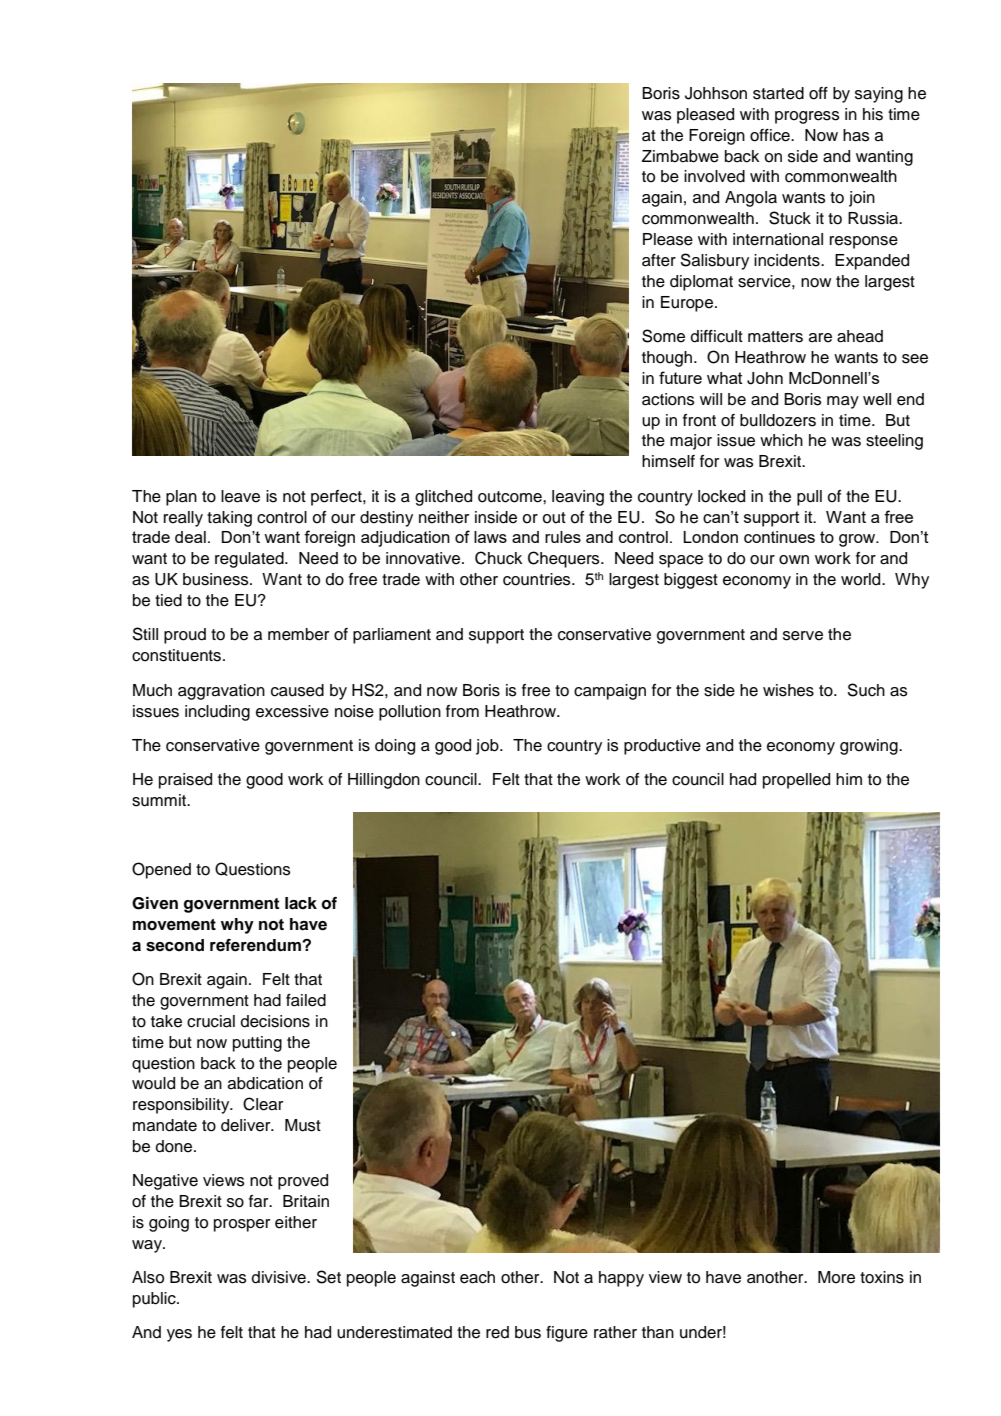 This screenshot has height=1416, width=1001. Describe the element at coordinates (240, 496) in the screenshot. I see `leave` at that location.
